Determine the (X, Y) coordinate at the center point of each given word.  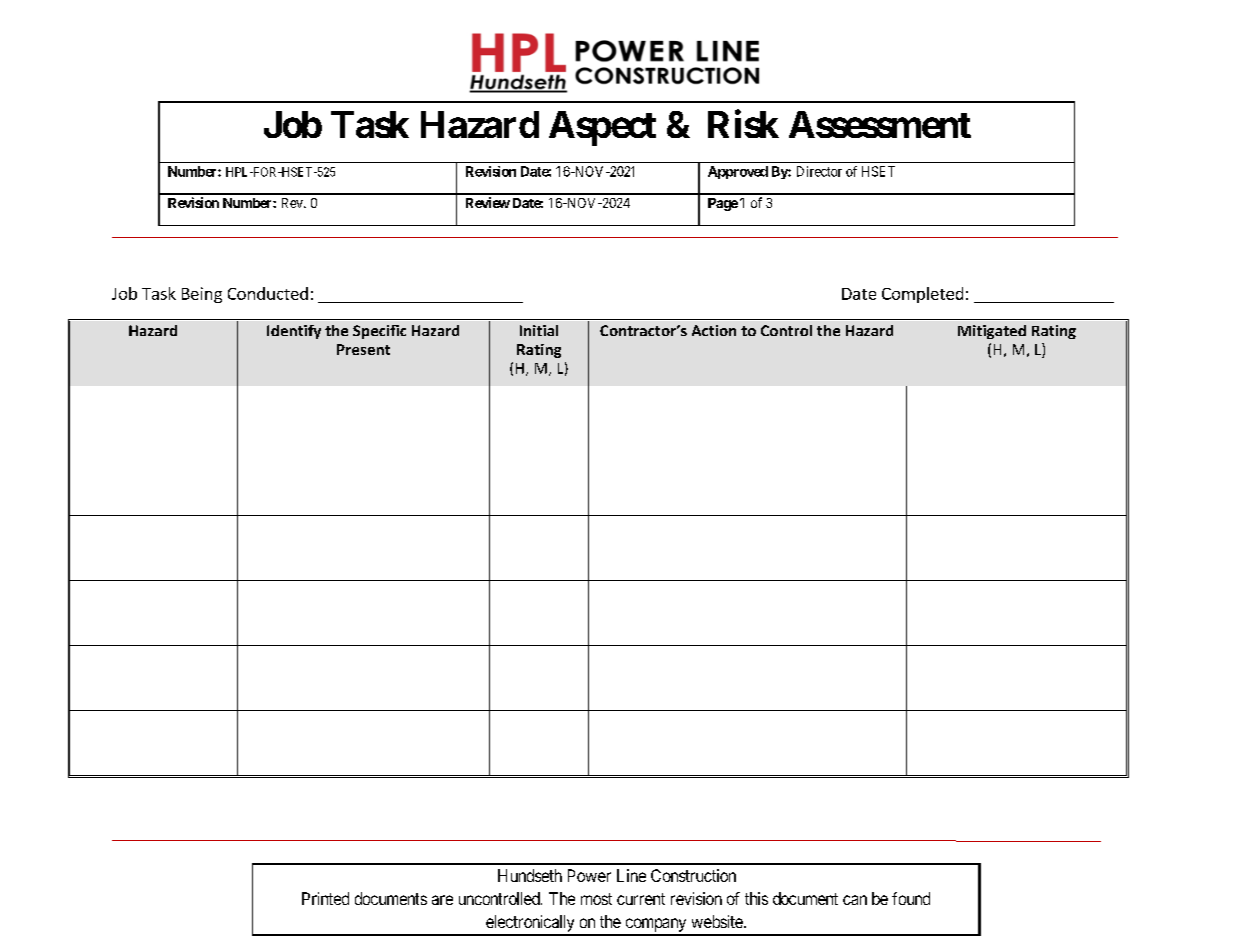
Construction (693, 875)
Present (363, 349)
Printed (325, 898)
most (596, 899)
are (442, 900)
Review (488, 202)
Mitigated (992, 332)
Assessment (880, 124)
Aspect (602, 128)
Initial (539, 330)
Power (589, 875)
